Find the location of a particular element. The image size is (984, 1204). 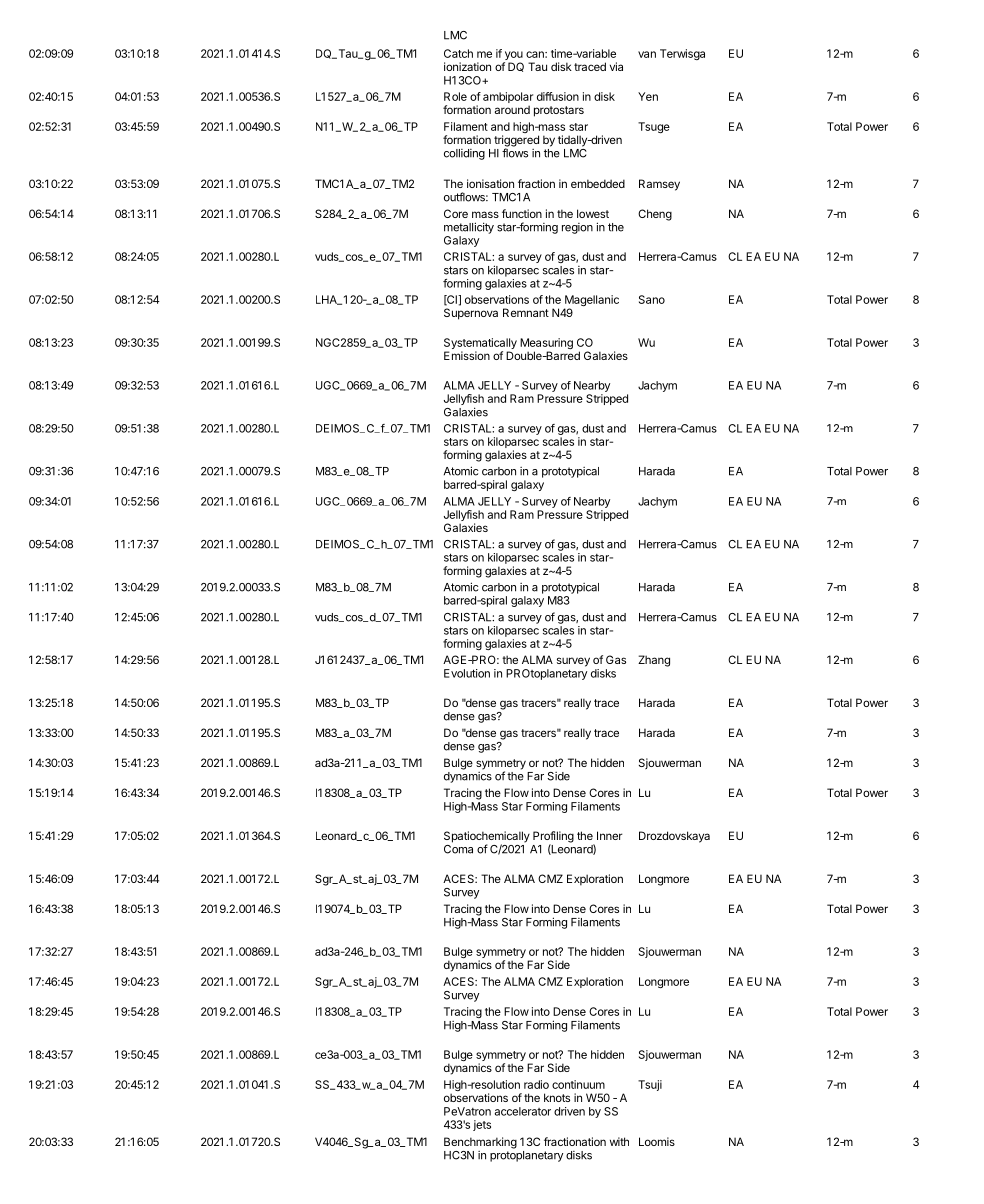

ionization is located at coordinates (467, 66).
